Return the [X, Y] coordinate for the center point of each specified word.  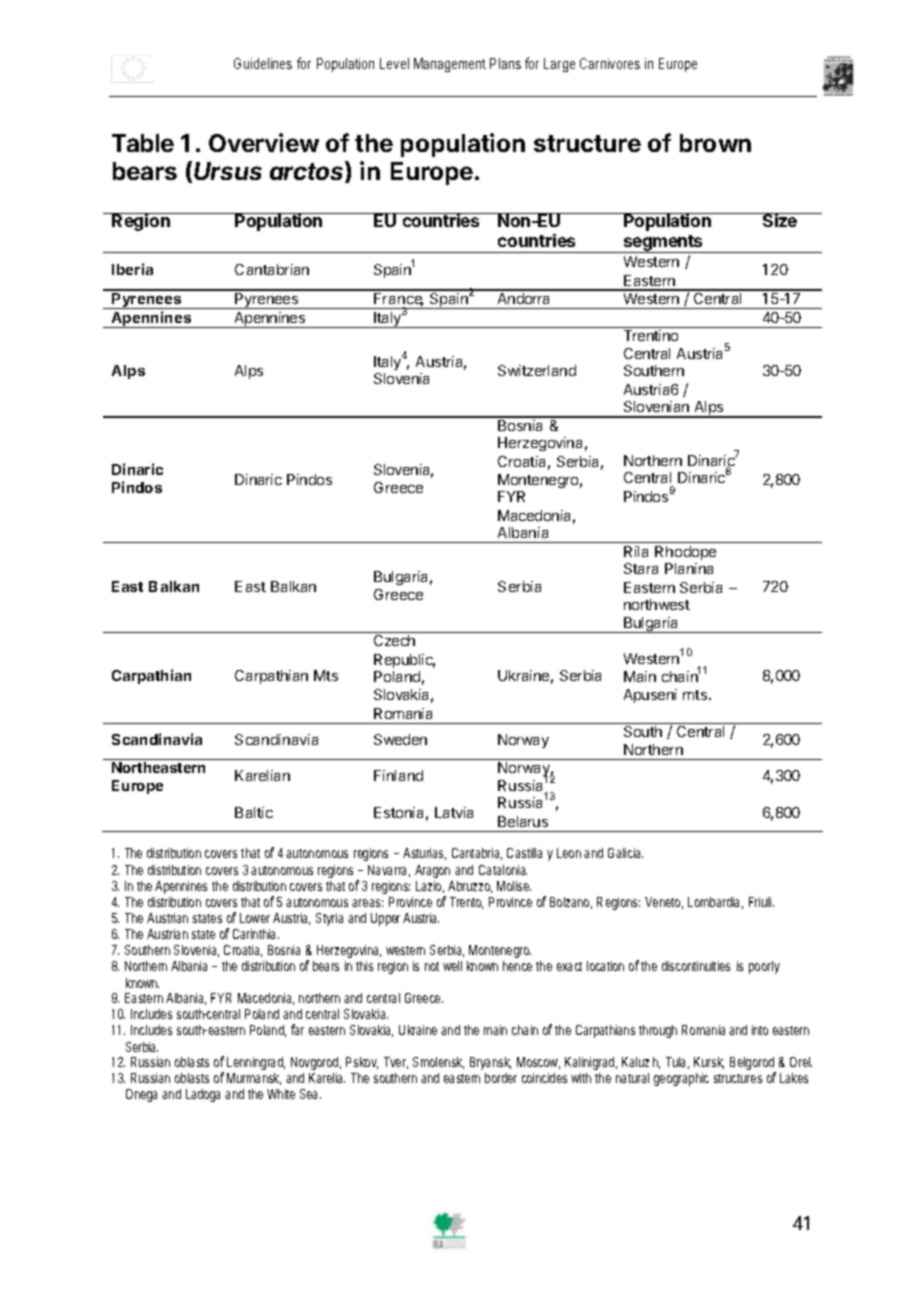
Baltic [254, 812]
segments [663, 244]
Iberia [132, 269]
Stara [641, 568]
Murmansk [254, 1079]
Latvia [454, 812]
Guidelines [263, 63]
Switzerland [537, 370]
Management [450, 65]
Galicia [625, 853]
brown [715, 143]
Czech [394, 640]
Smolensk [438, 1063]
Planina [689, 568]
